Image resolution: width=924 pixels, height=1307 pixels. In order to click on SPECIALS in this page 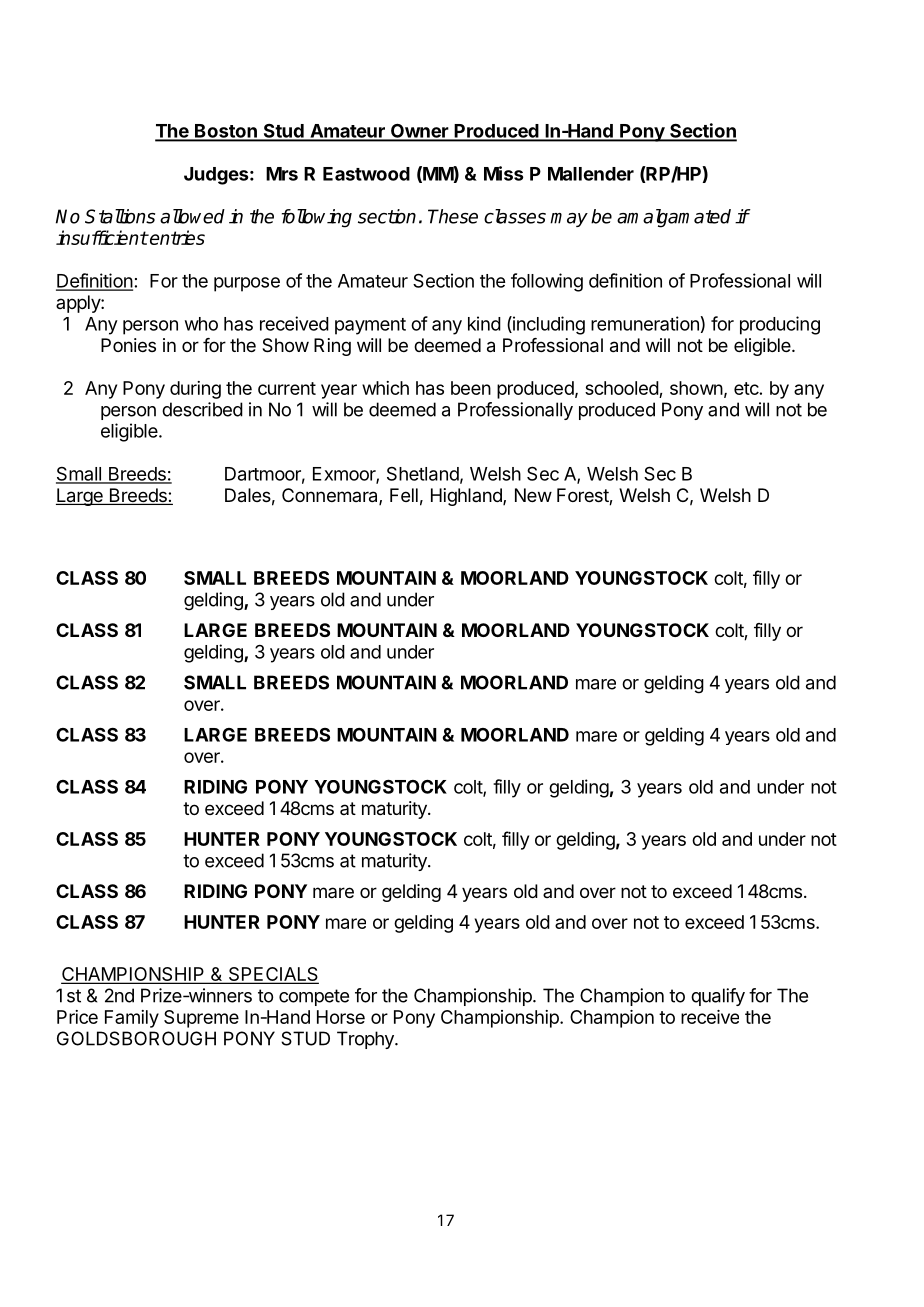, I will do `click(272, 975)`.
